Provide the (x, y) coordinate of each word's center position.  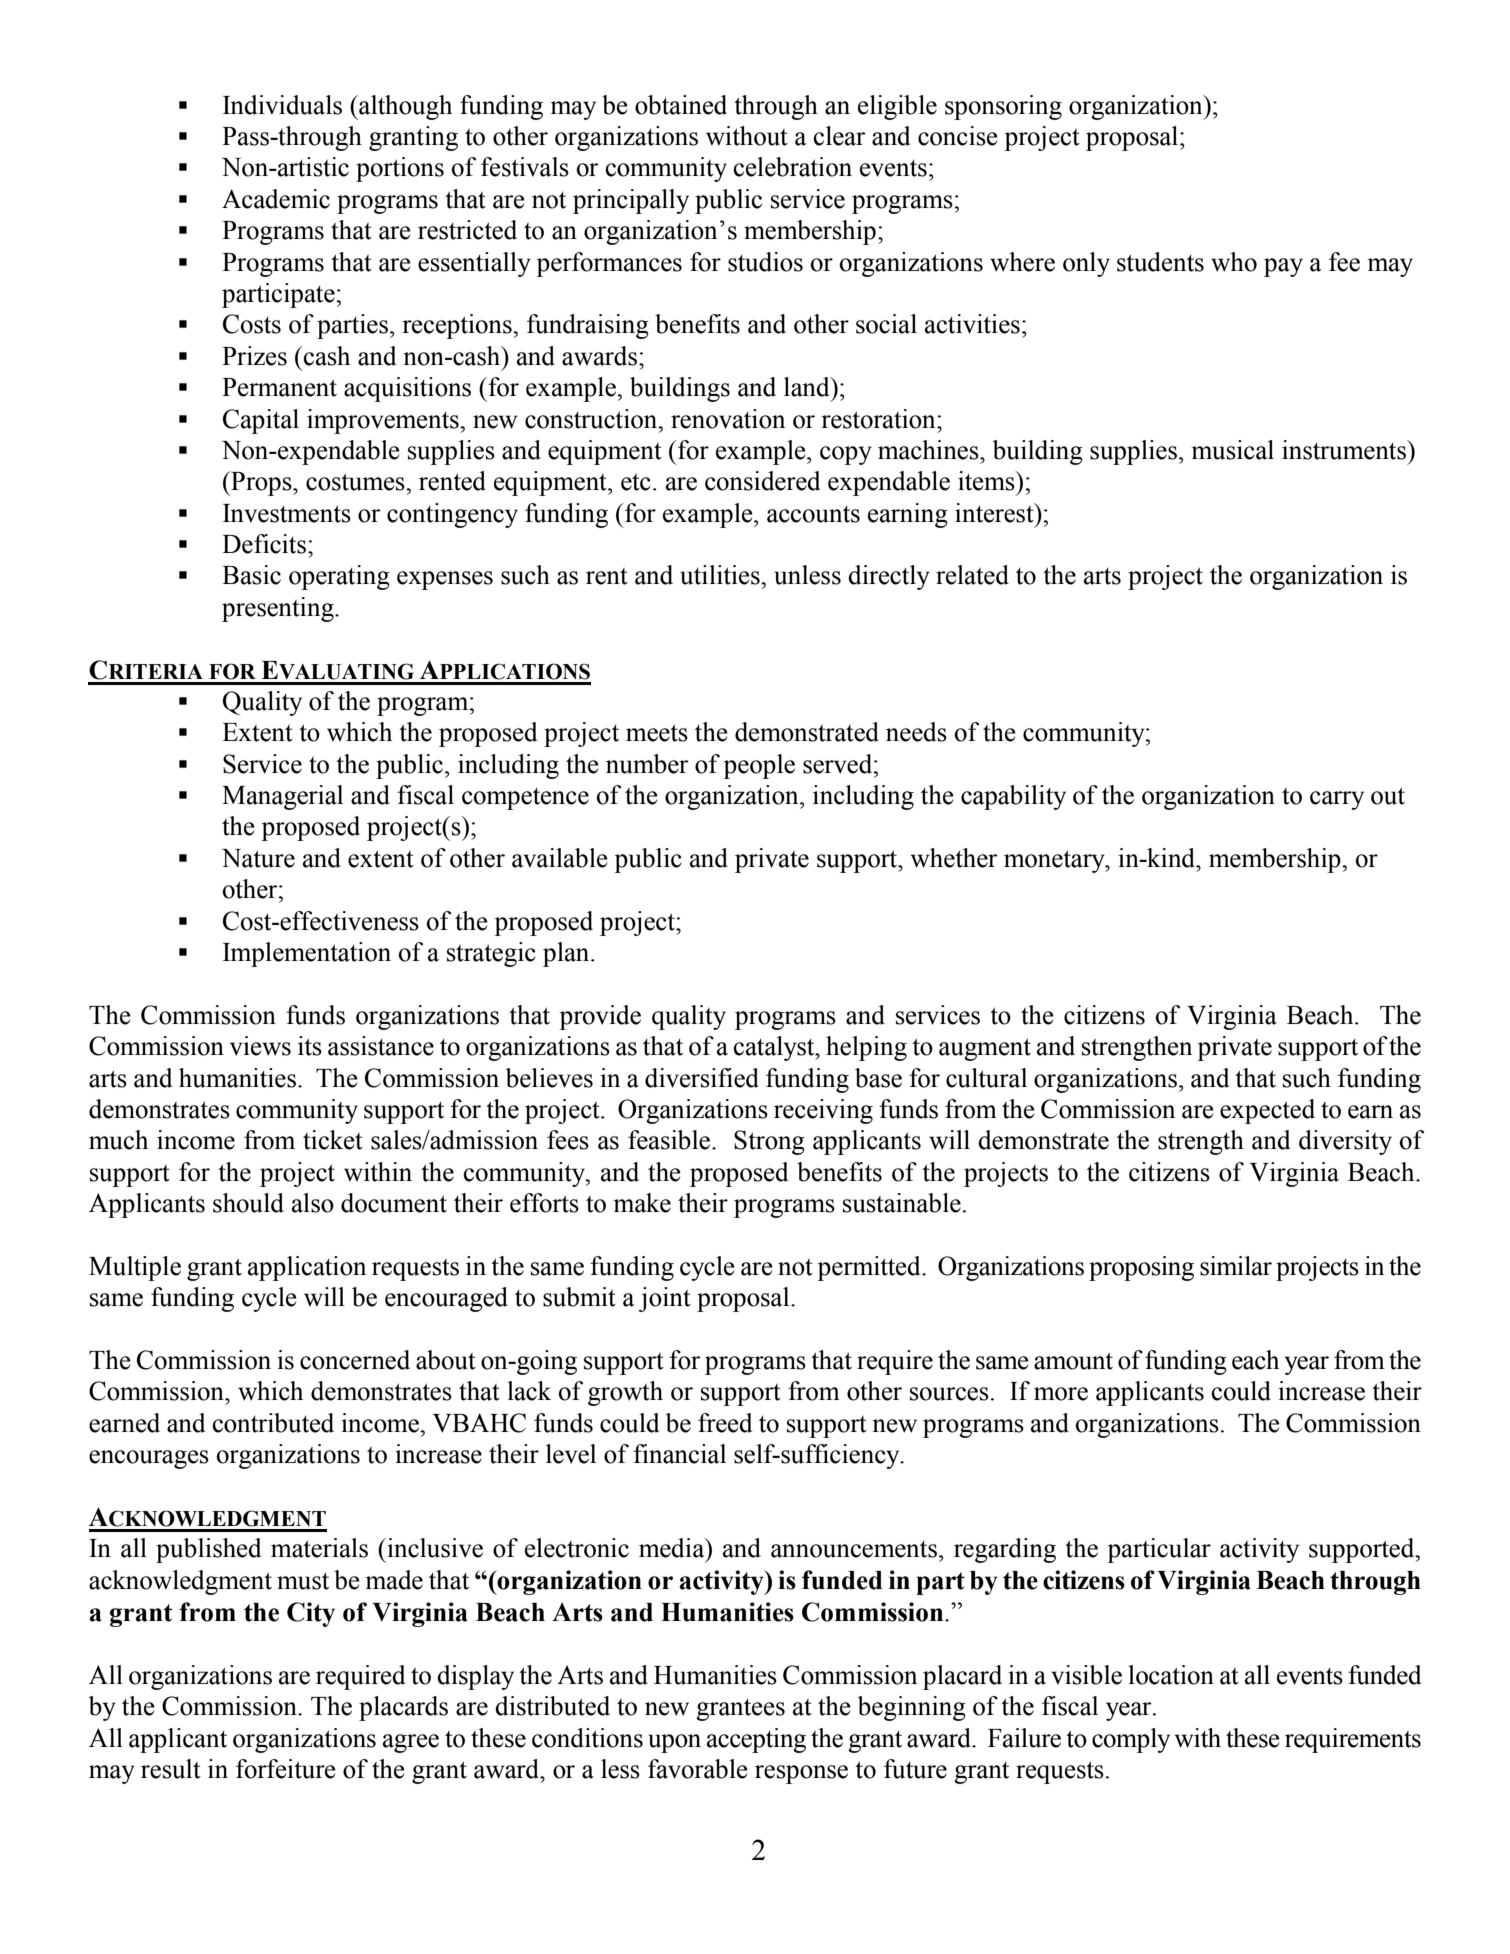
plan (567, 954)
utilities (721, 575)
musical (1232, 450)
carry (1337, 800)
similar (1236, 1266)
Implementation (307, 954)
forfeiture (286, 1769)
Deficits (264, 544)
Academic (276, 199)
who (1234, 262)
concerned (355, 1360)
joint (665, 1299)
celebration (793, 167)
